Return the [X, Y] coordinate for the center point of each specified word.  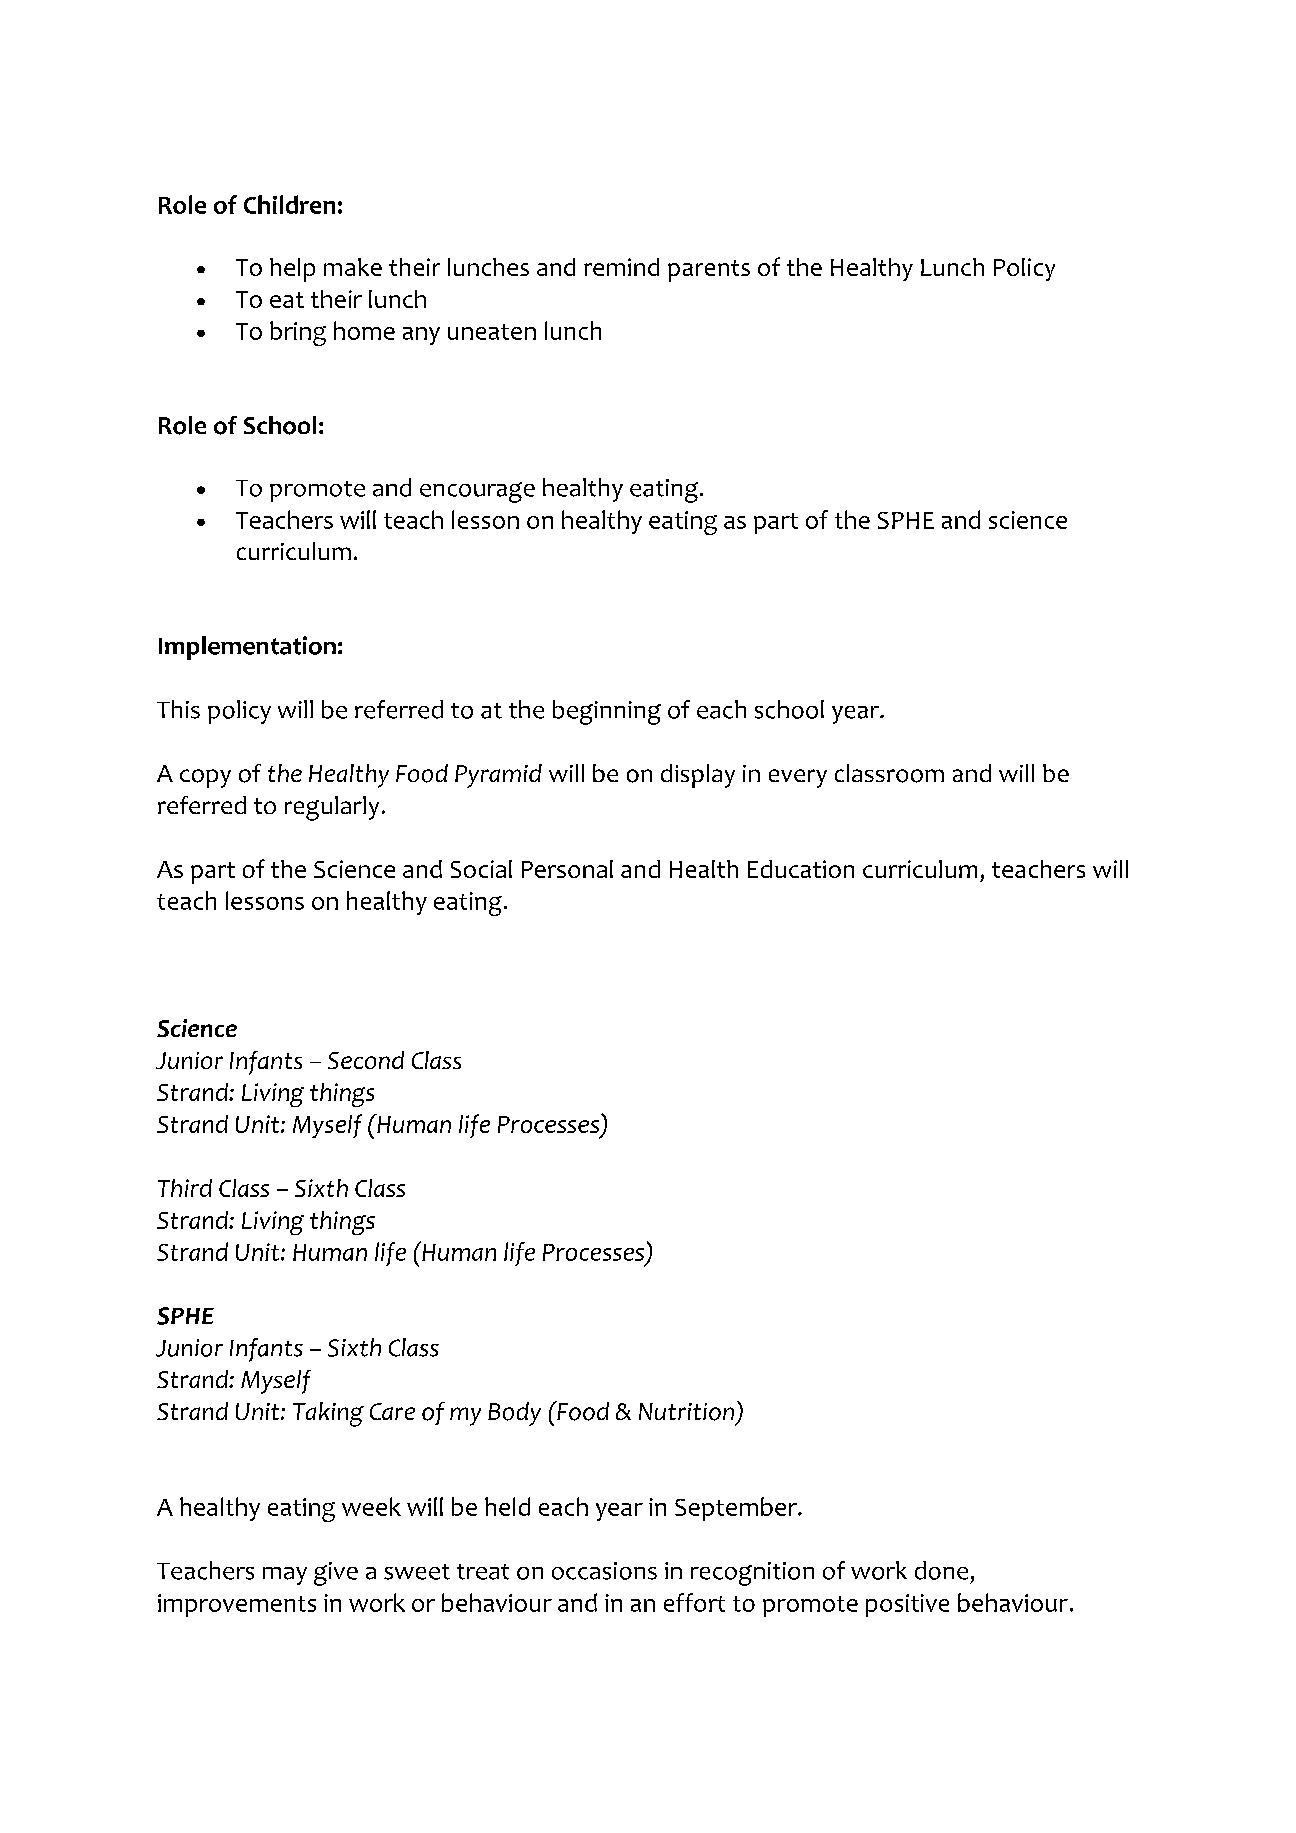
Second [366, 1060]
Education [801, 869]
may [285, 1576]
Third [185, 1188]
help [292, 270]
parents [709, 271]
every [798, 778]
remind [621, 267]
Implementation [247, 648]
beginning [607, 712]
